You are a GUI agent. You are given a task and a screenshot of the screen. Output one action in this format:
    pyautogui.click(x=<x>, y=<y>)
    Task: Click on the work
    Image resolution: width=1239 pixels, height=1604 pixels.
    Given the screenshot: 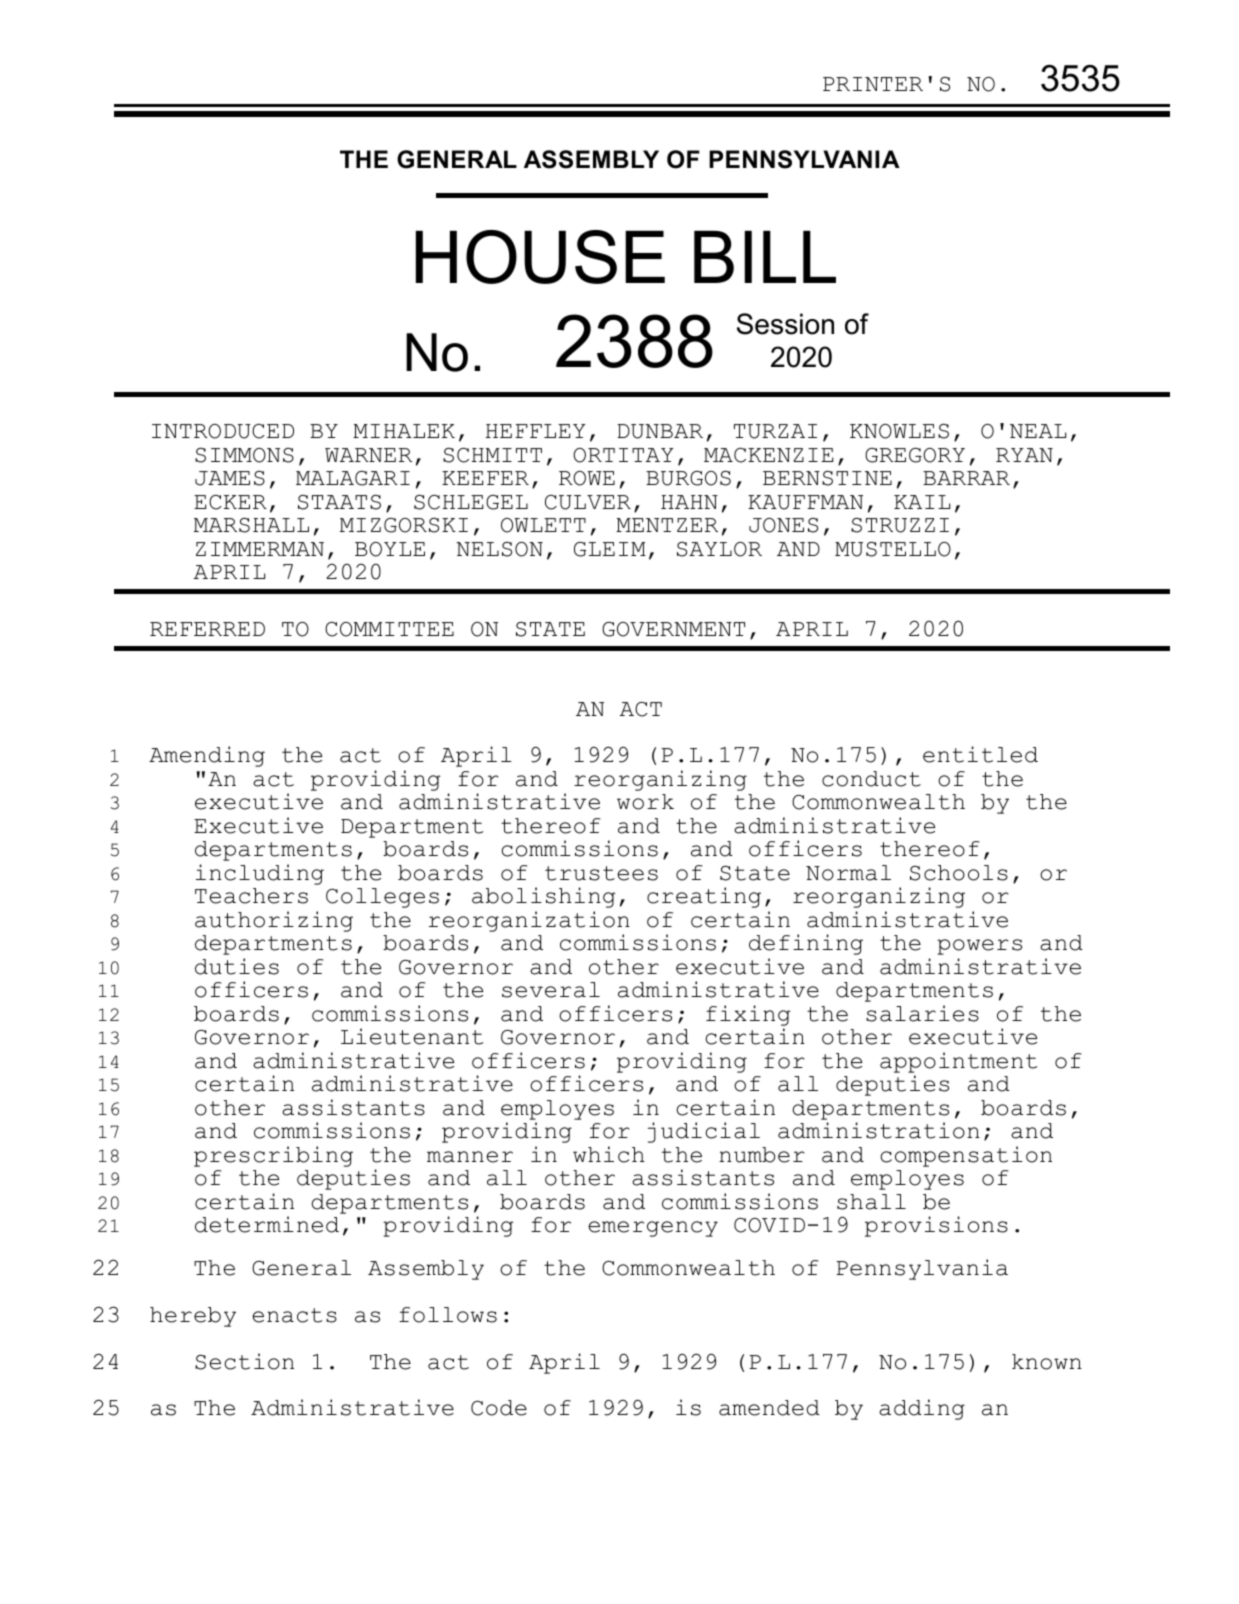 What is the action you would take?
    pyautogui.click(x=645, y=802)
